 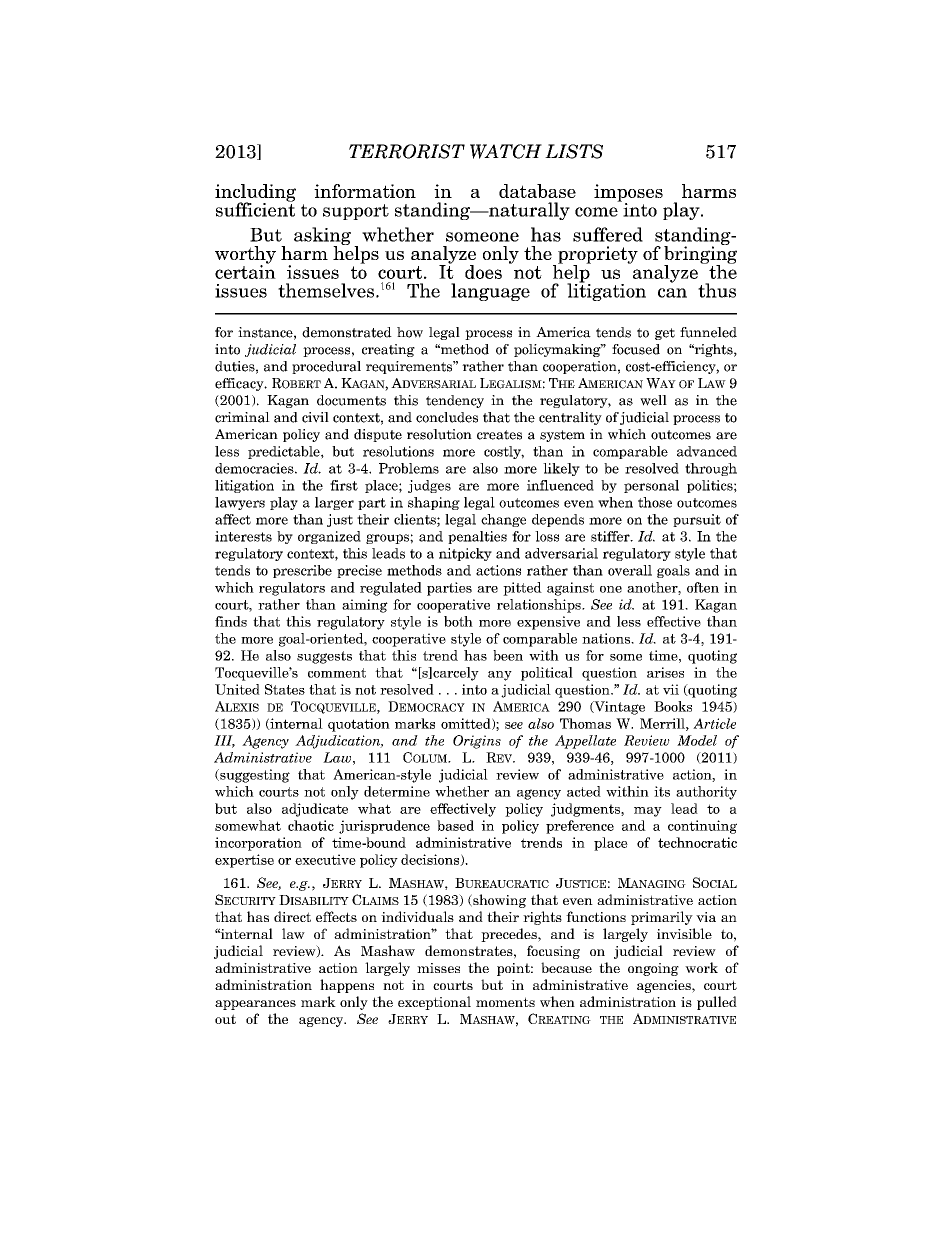 What do you see at coordinates (477, 742) in the document?
I see `Origins` at bounding box center [477, 742].
